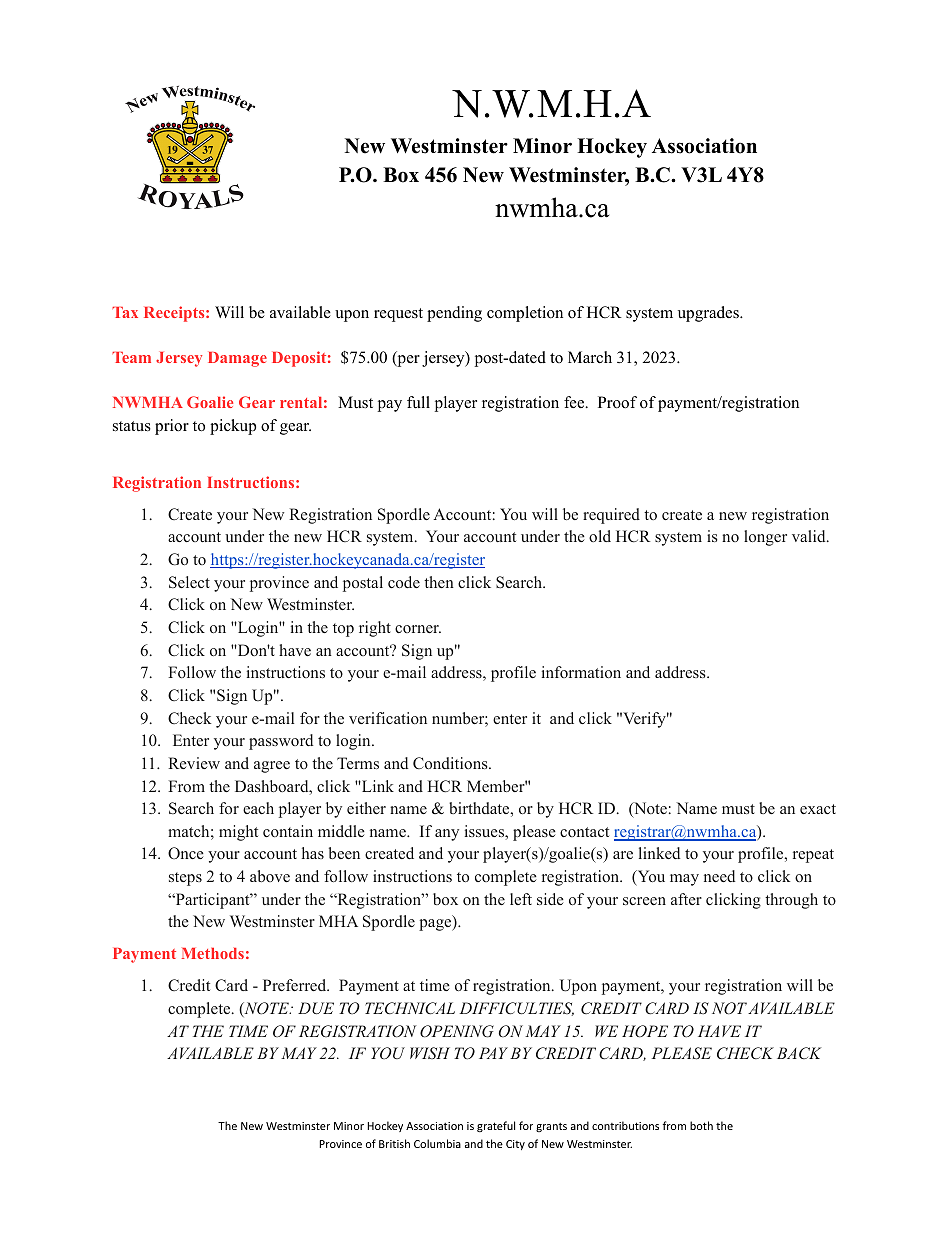 The height and width of the document is (1233, 952). Describe the element at coordinates (818, 809) in the document. I see `exact` at that location.
